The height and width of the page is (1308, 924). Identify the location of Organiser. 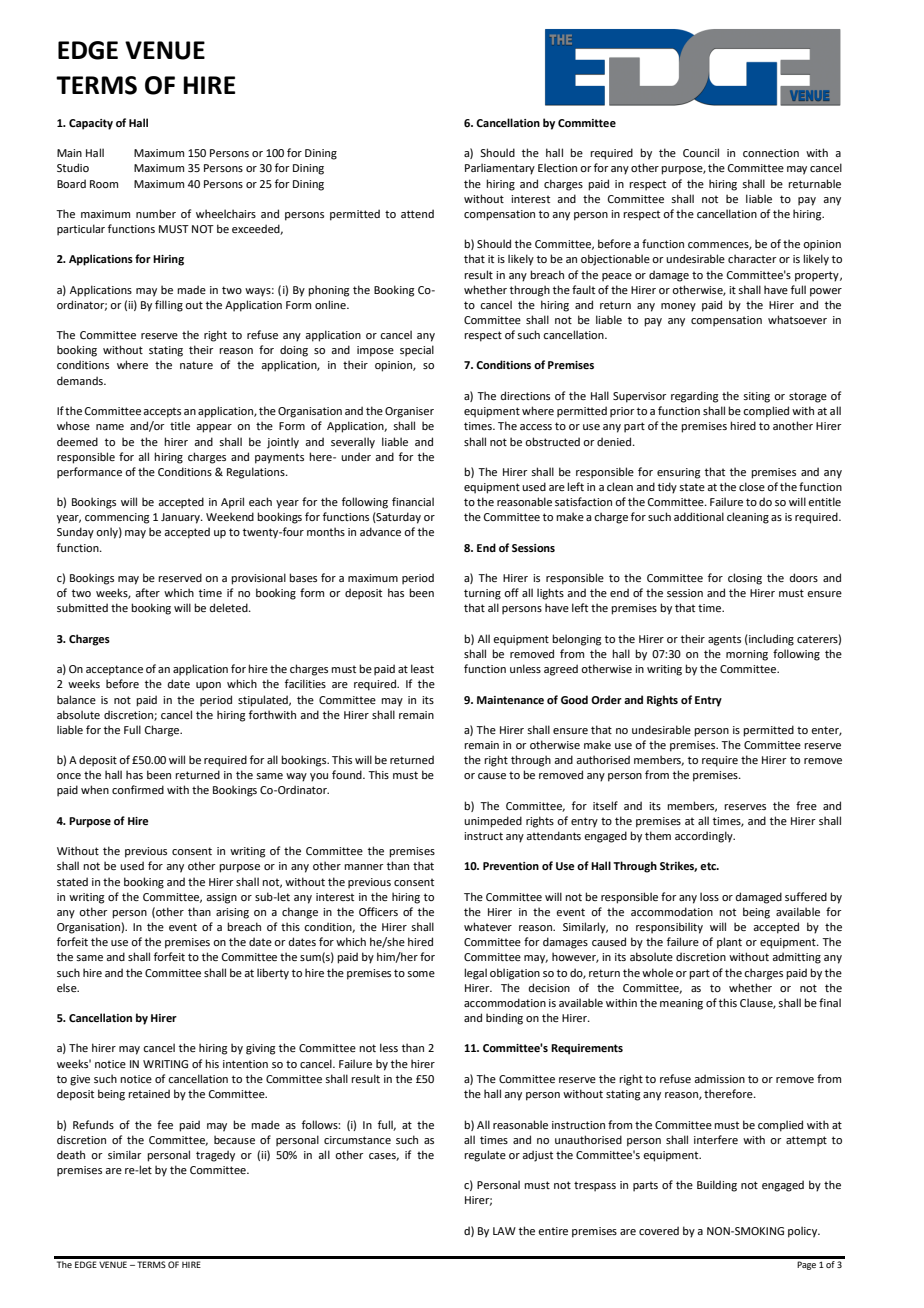
(409, 412).
